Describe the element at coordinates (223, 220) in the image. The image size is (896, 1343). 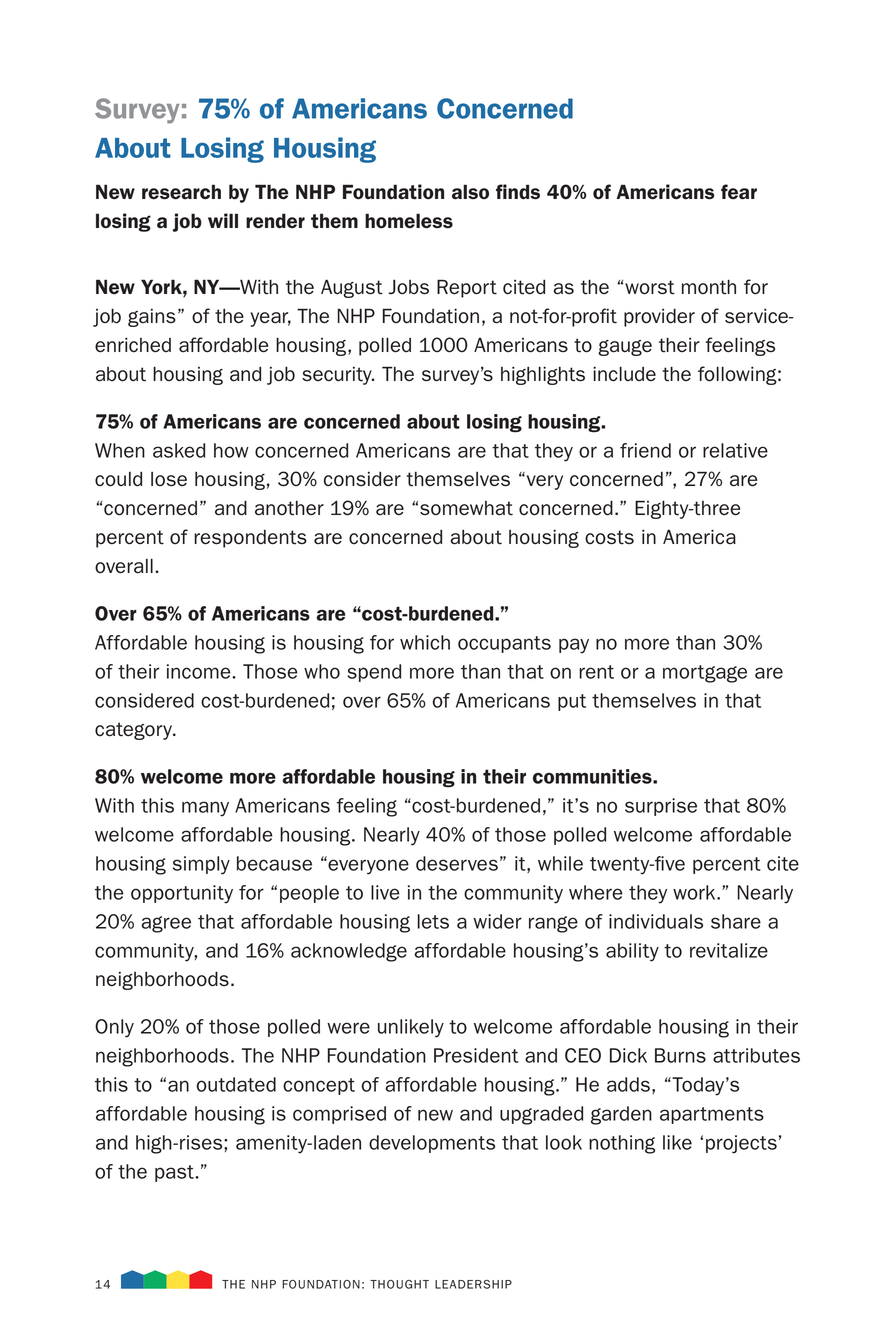
I see `will` at that location.
